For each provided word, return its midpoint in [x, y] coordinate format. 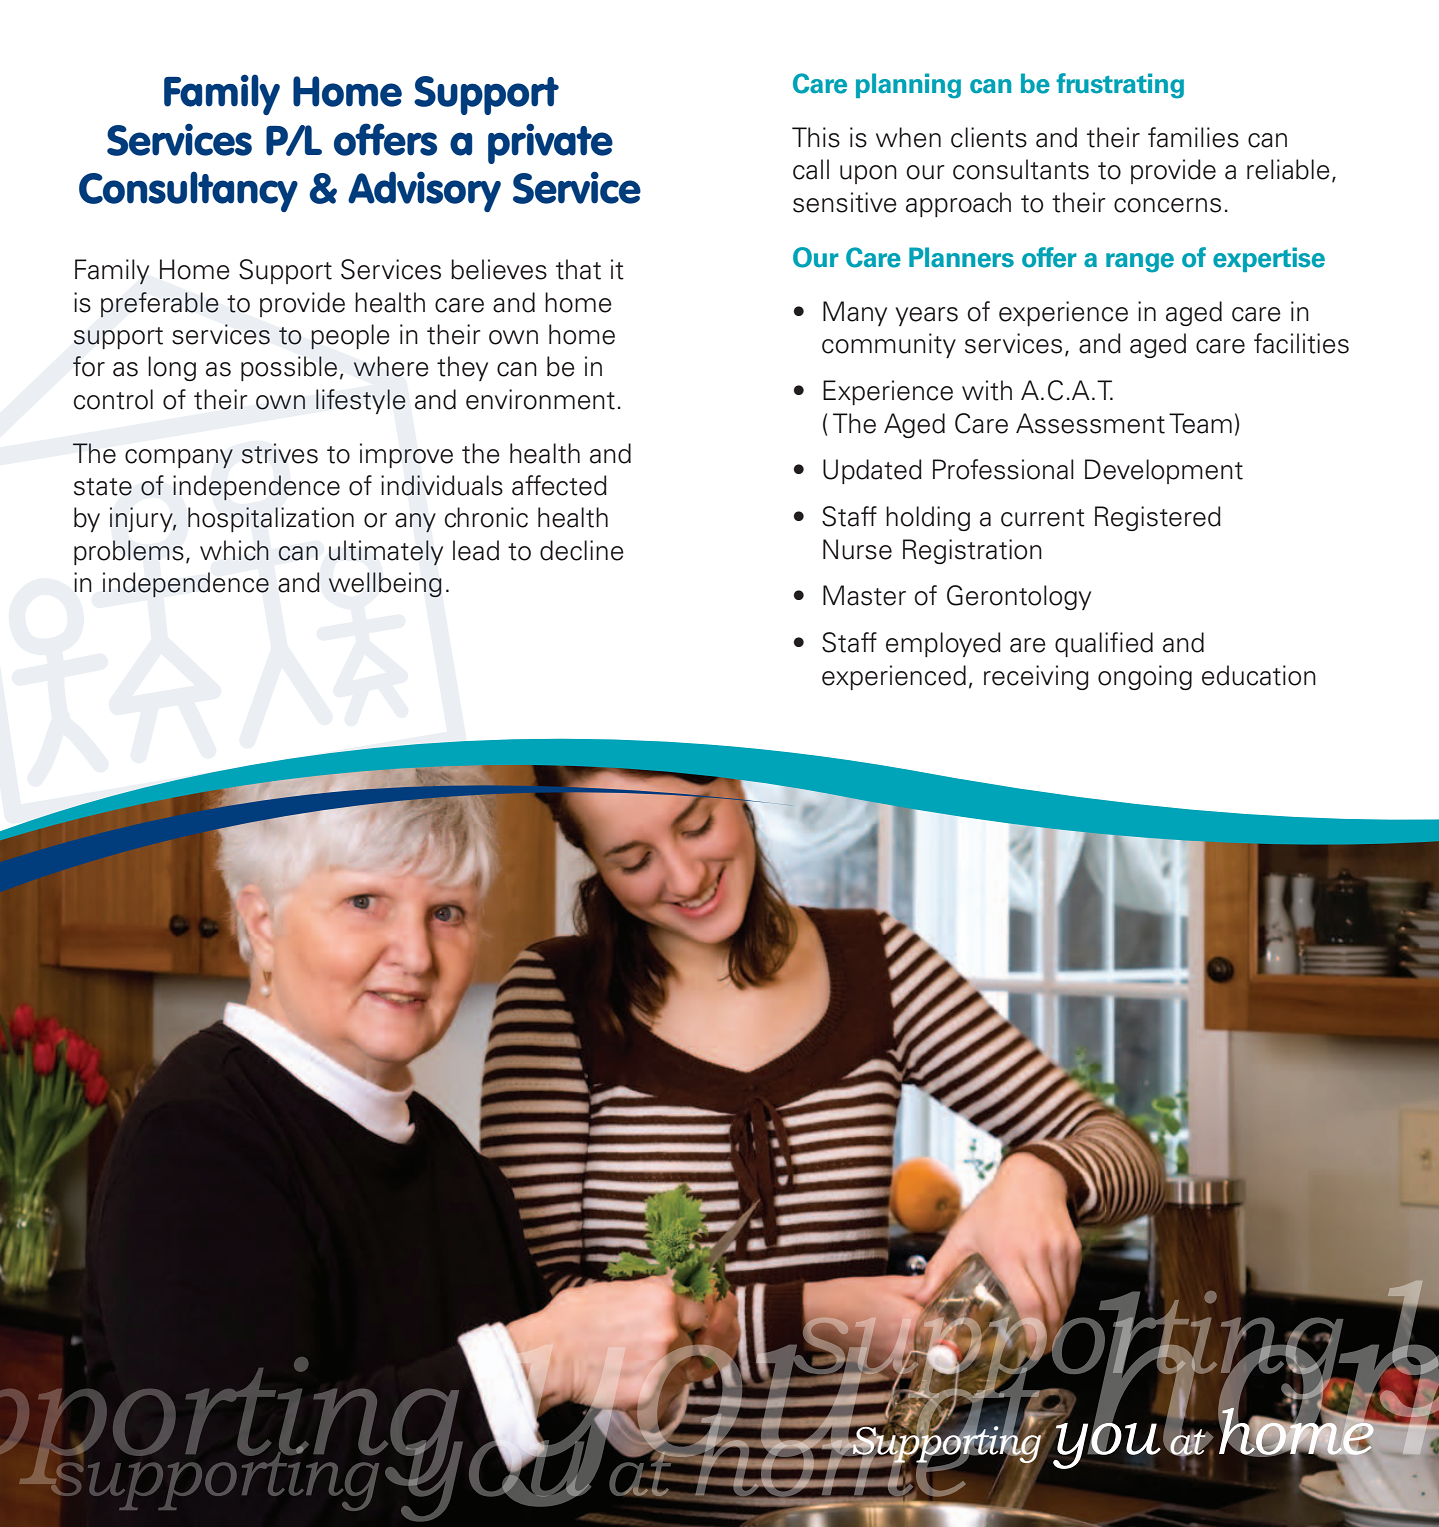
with [987, 390]
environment [540, 399]
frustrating [1120, 86]
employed [943, 644]
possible [289, 368]
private [550, 143]
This [816, 137]
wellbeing [385, 585]
